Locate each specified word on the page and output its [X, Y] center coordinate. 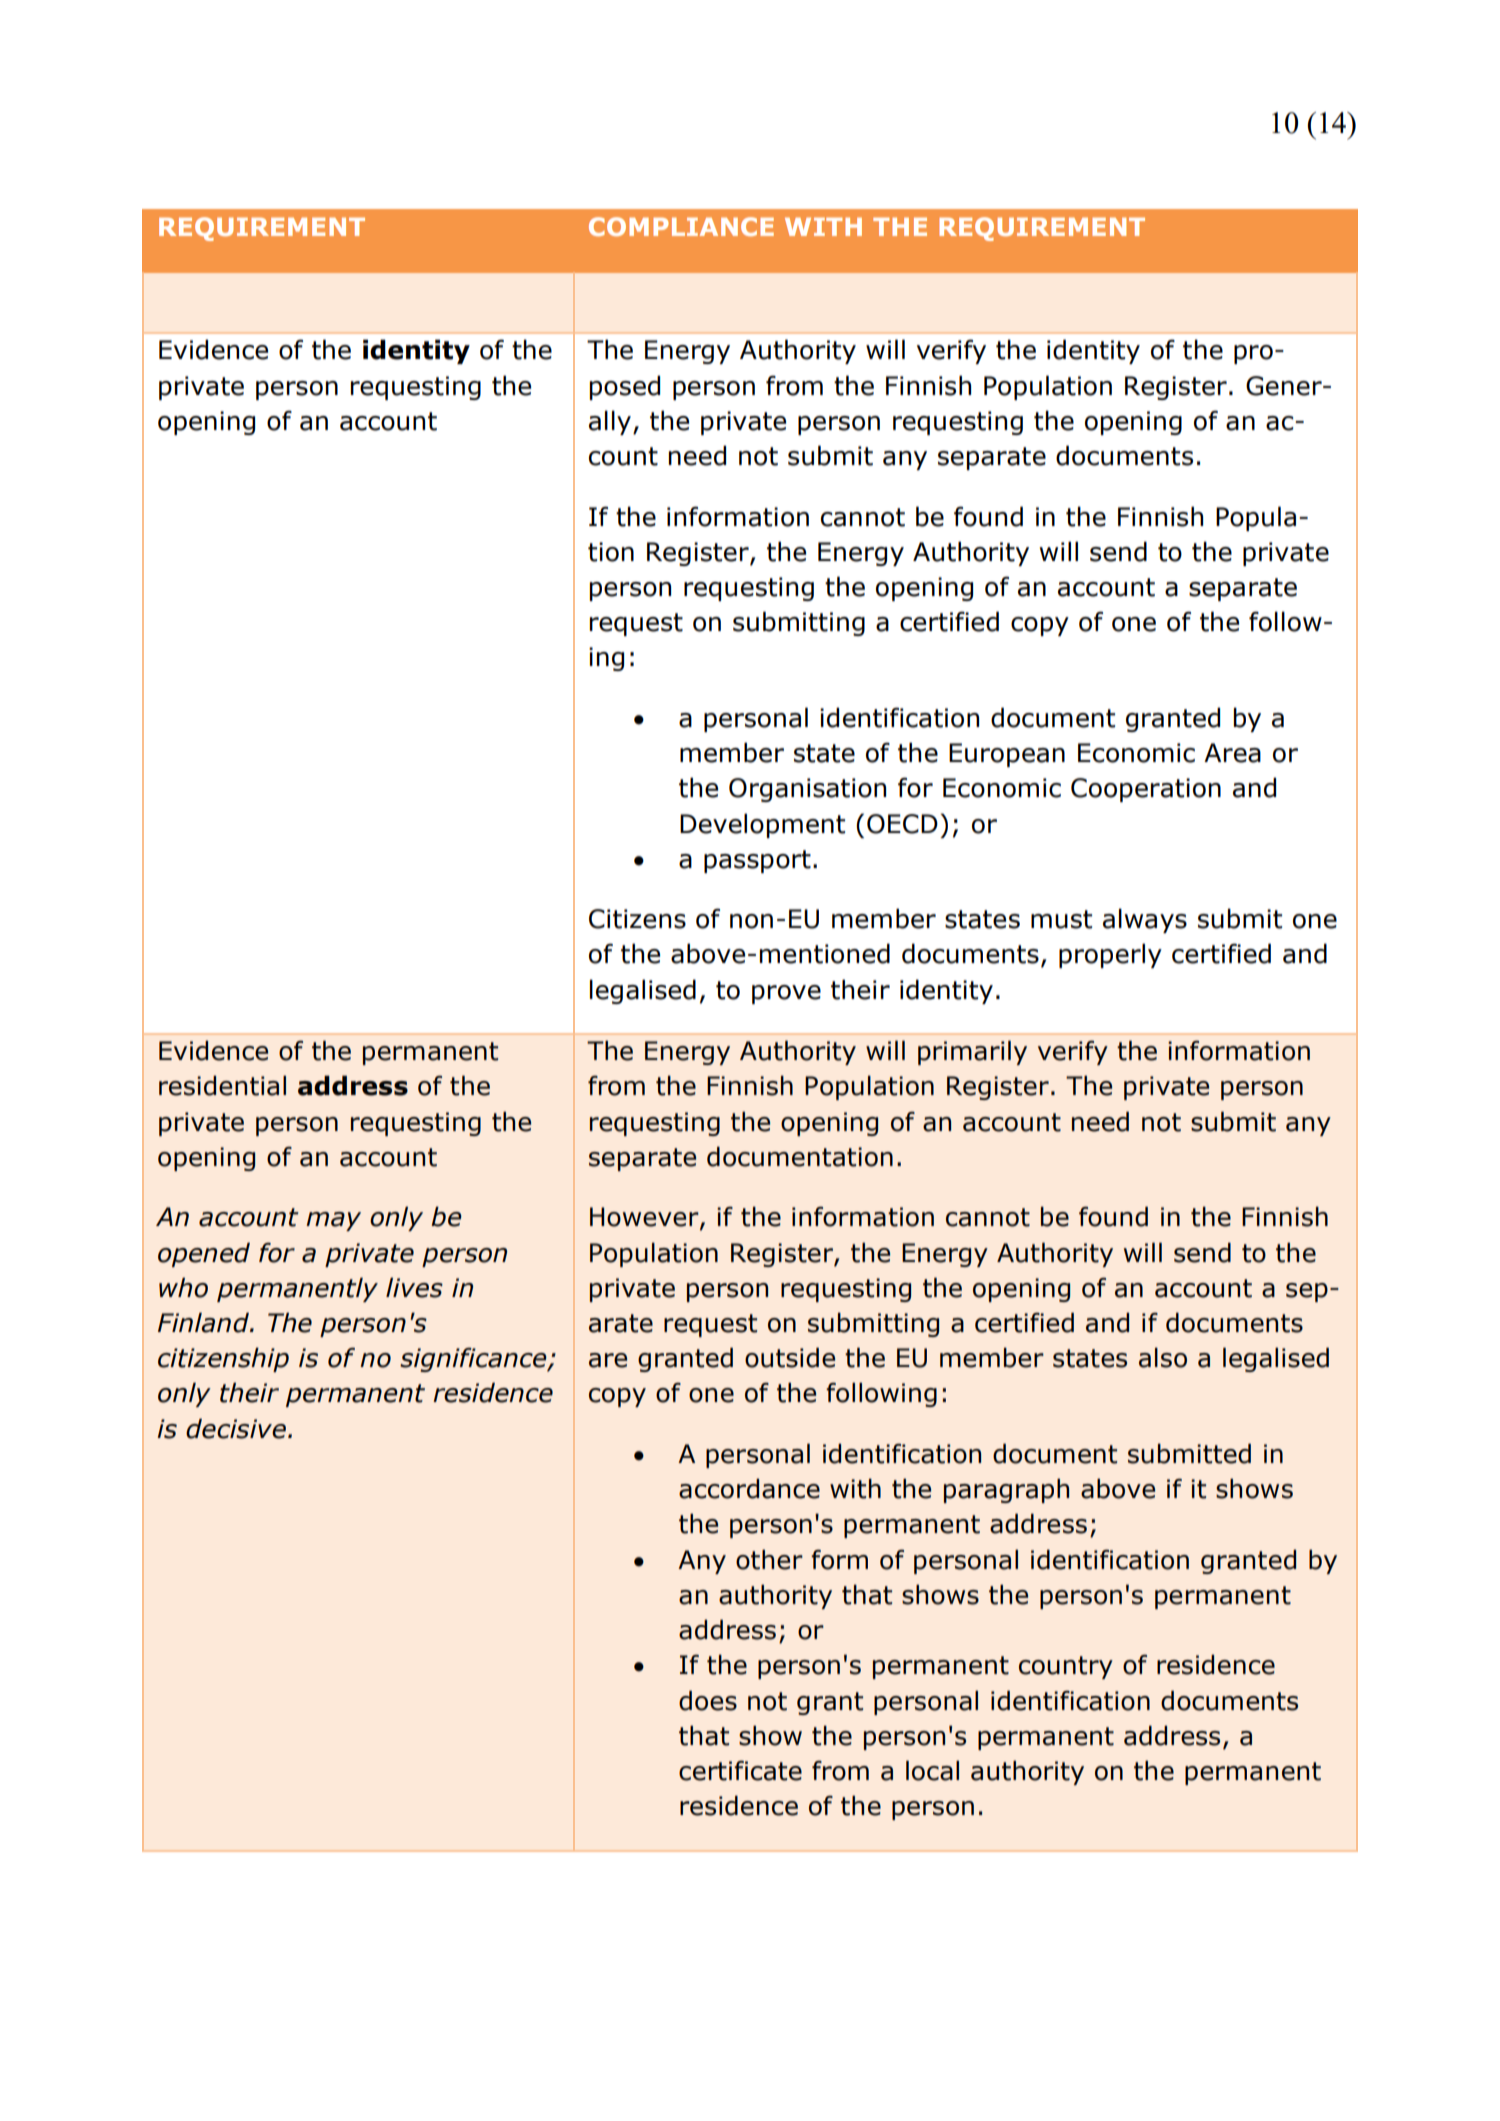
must [1061, 919]
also [1163, 1357]
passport [757, 861]
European [1007, 755]
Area [1232, 753]
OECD [902, 824]
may [333, 1221]
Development [762, 825]
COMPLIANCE [681, 226]
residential [222, 1085]
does [708, 1700]
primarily [972, 1052]
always [1145, 920]
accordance [749, 1488]
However [645, 1218]
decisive [236, 1428]
